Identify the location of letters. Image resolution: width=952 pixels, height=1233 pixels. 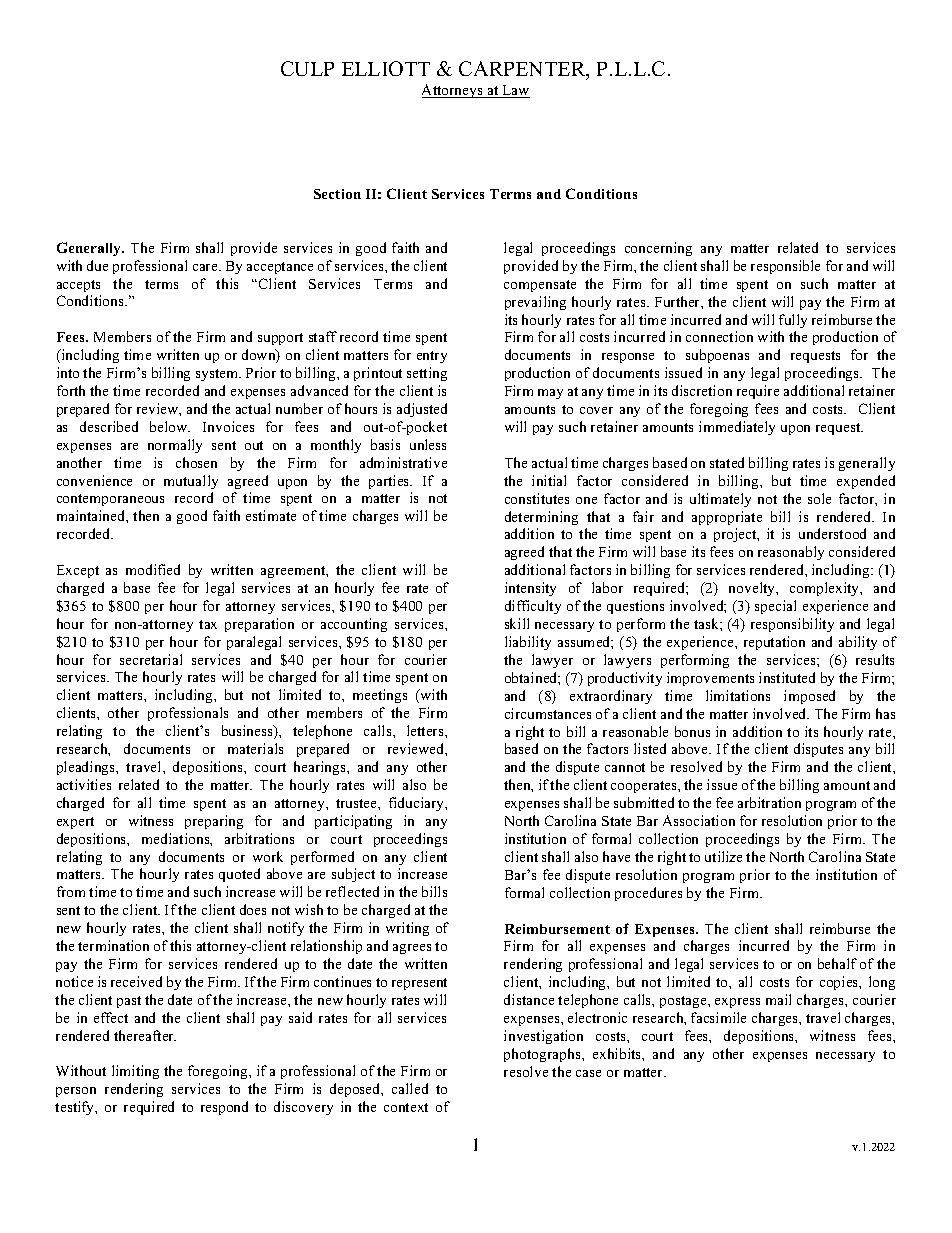
(426, 730).
